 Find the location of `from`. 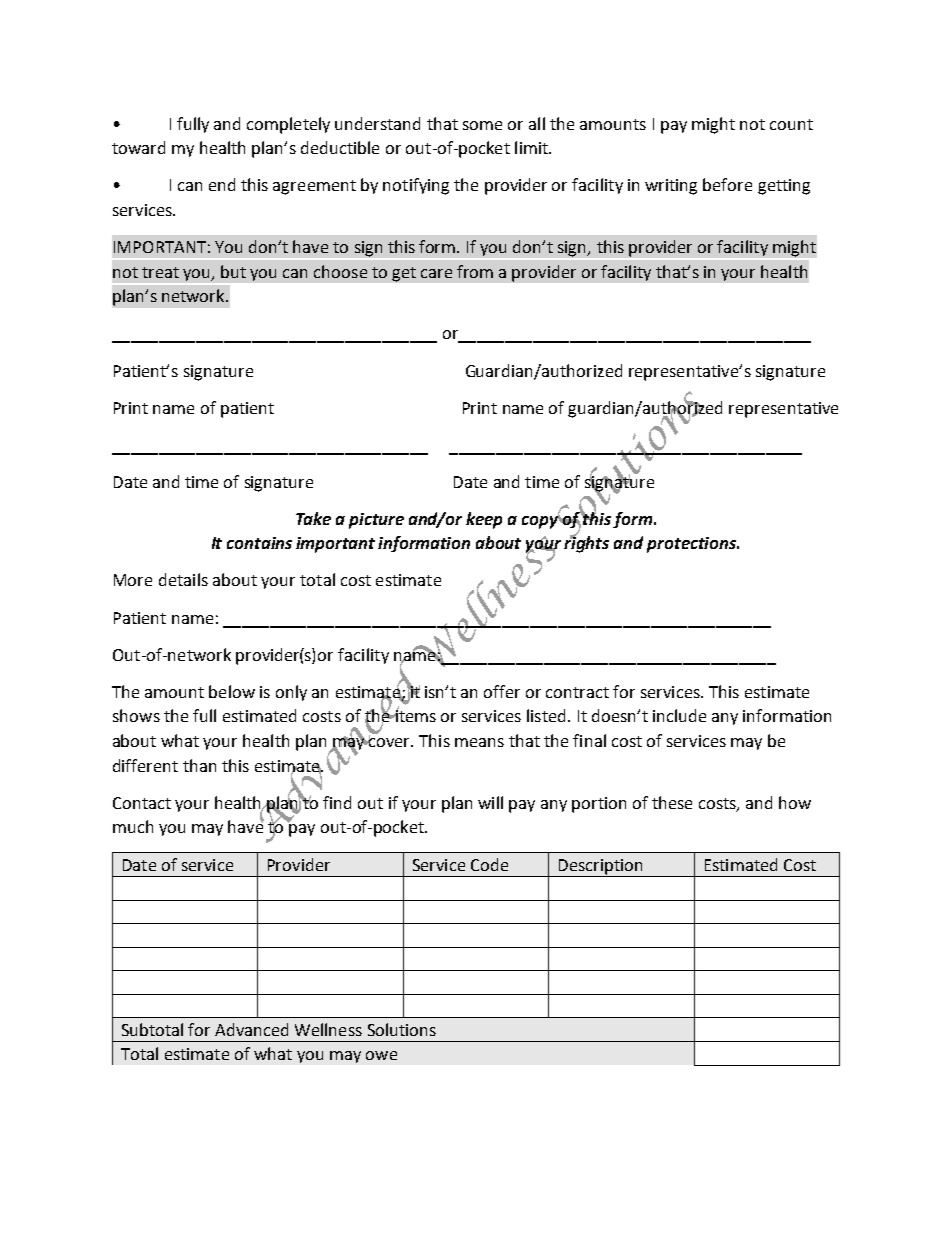

from is located at coordinates (475, 271).
